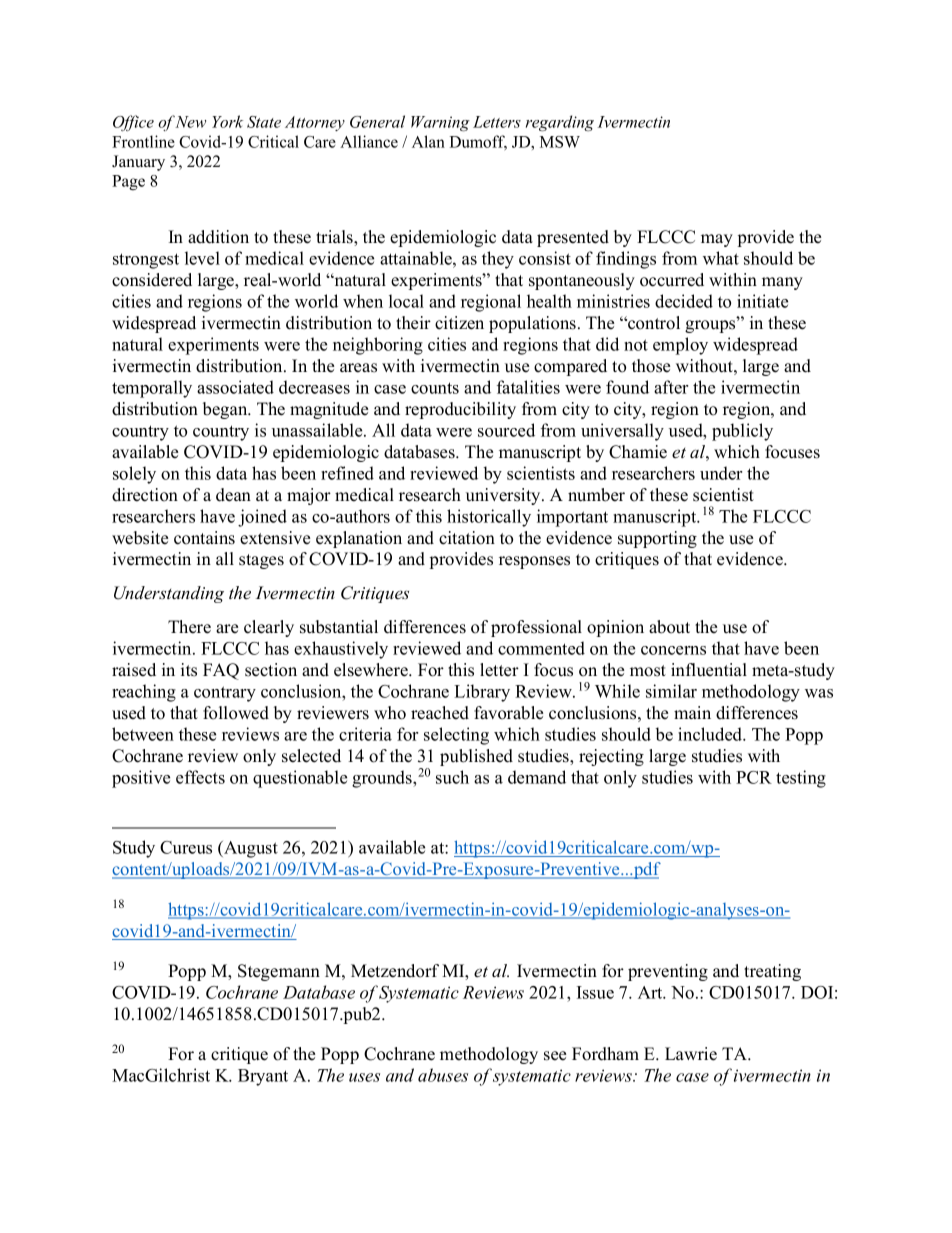  Describe the element at coordinates (555, 1056) in the document. I see `see` at that location.
